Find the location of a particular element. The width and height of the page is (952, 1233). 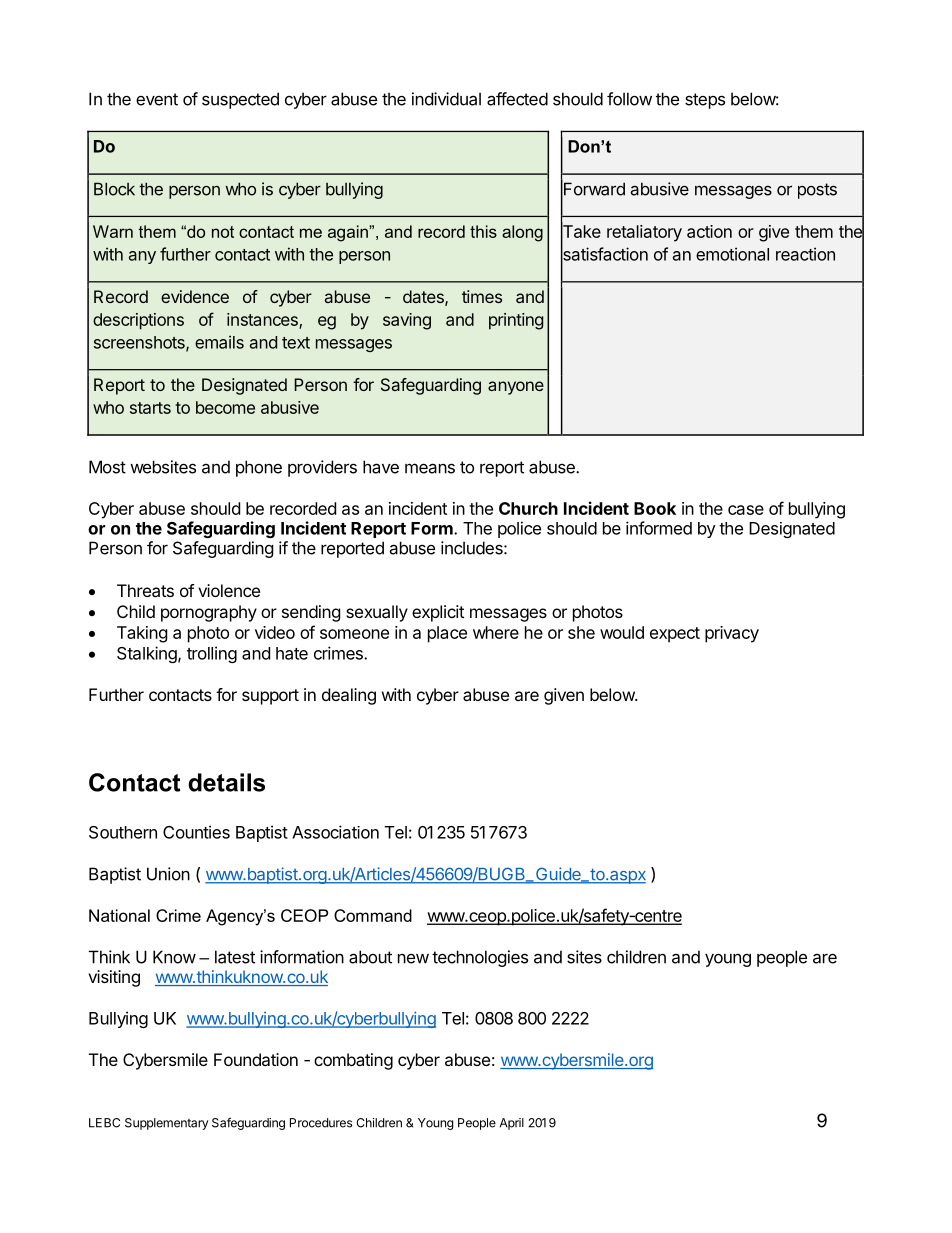

steps is located at coordinates (705, 101).
